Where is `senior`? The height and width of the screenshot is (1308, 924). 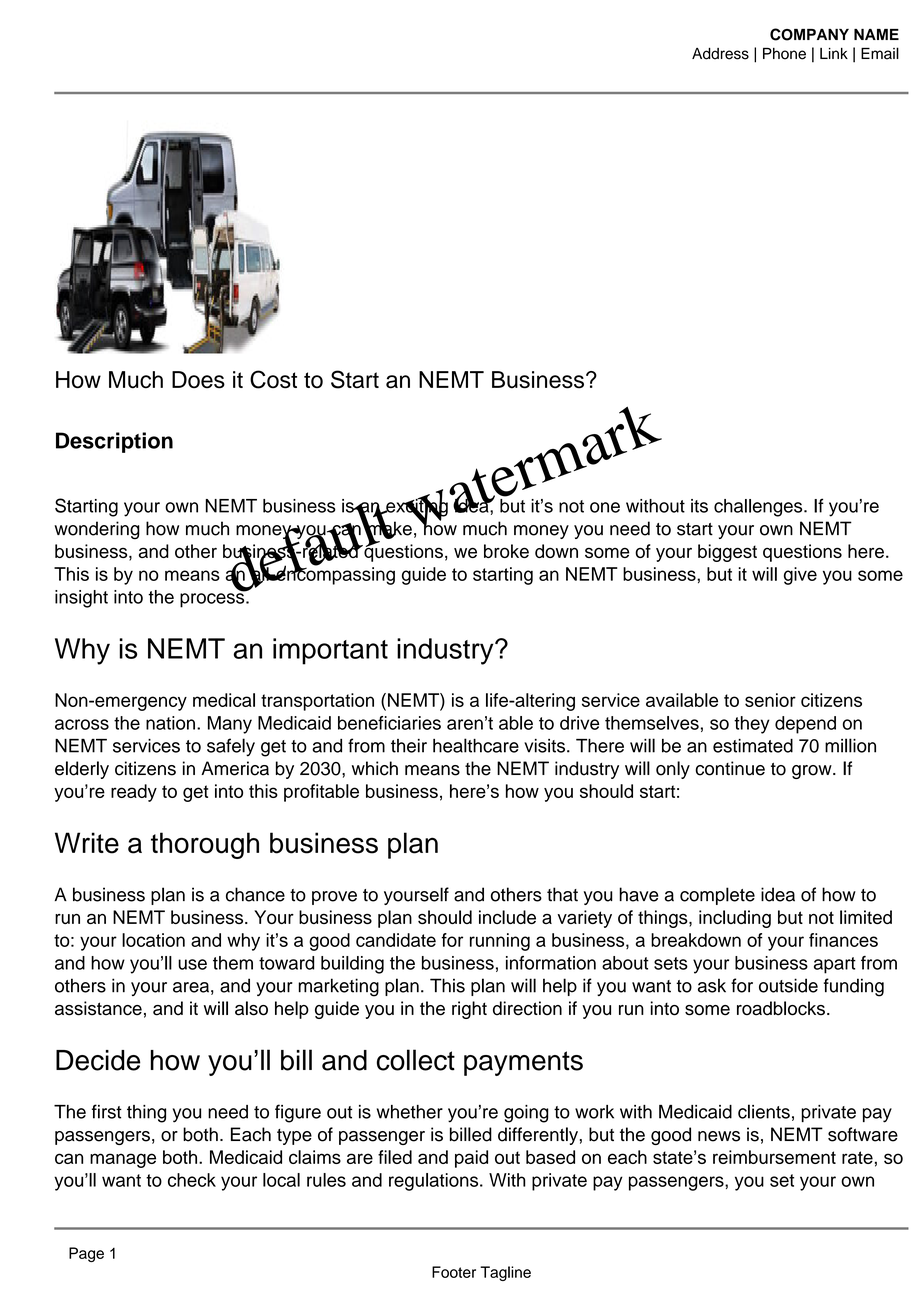
senior is located at coordinates (770, 700).
